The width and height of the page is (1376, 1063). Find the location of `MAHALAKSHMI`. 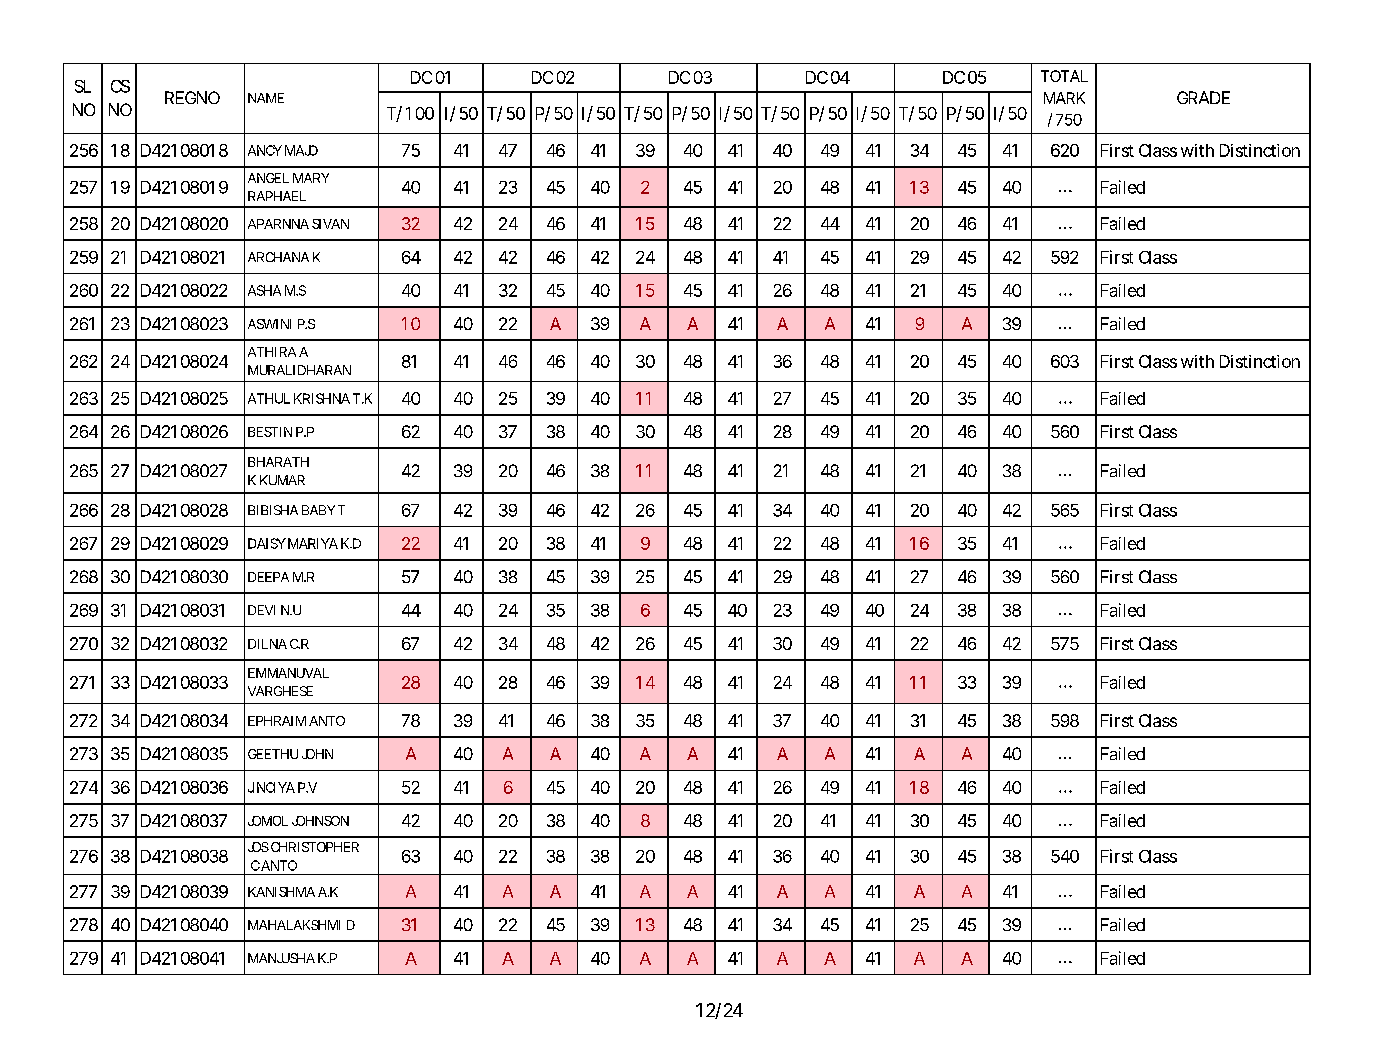

MAHALAKSHMI is located at coordinates (294, 925).
